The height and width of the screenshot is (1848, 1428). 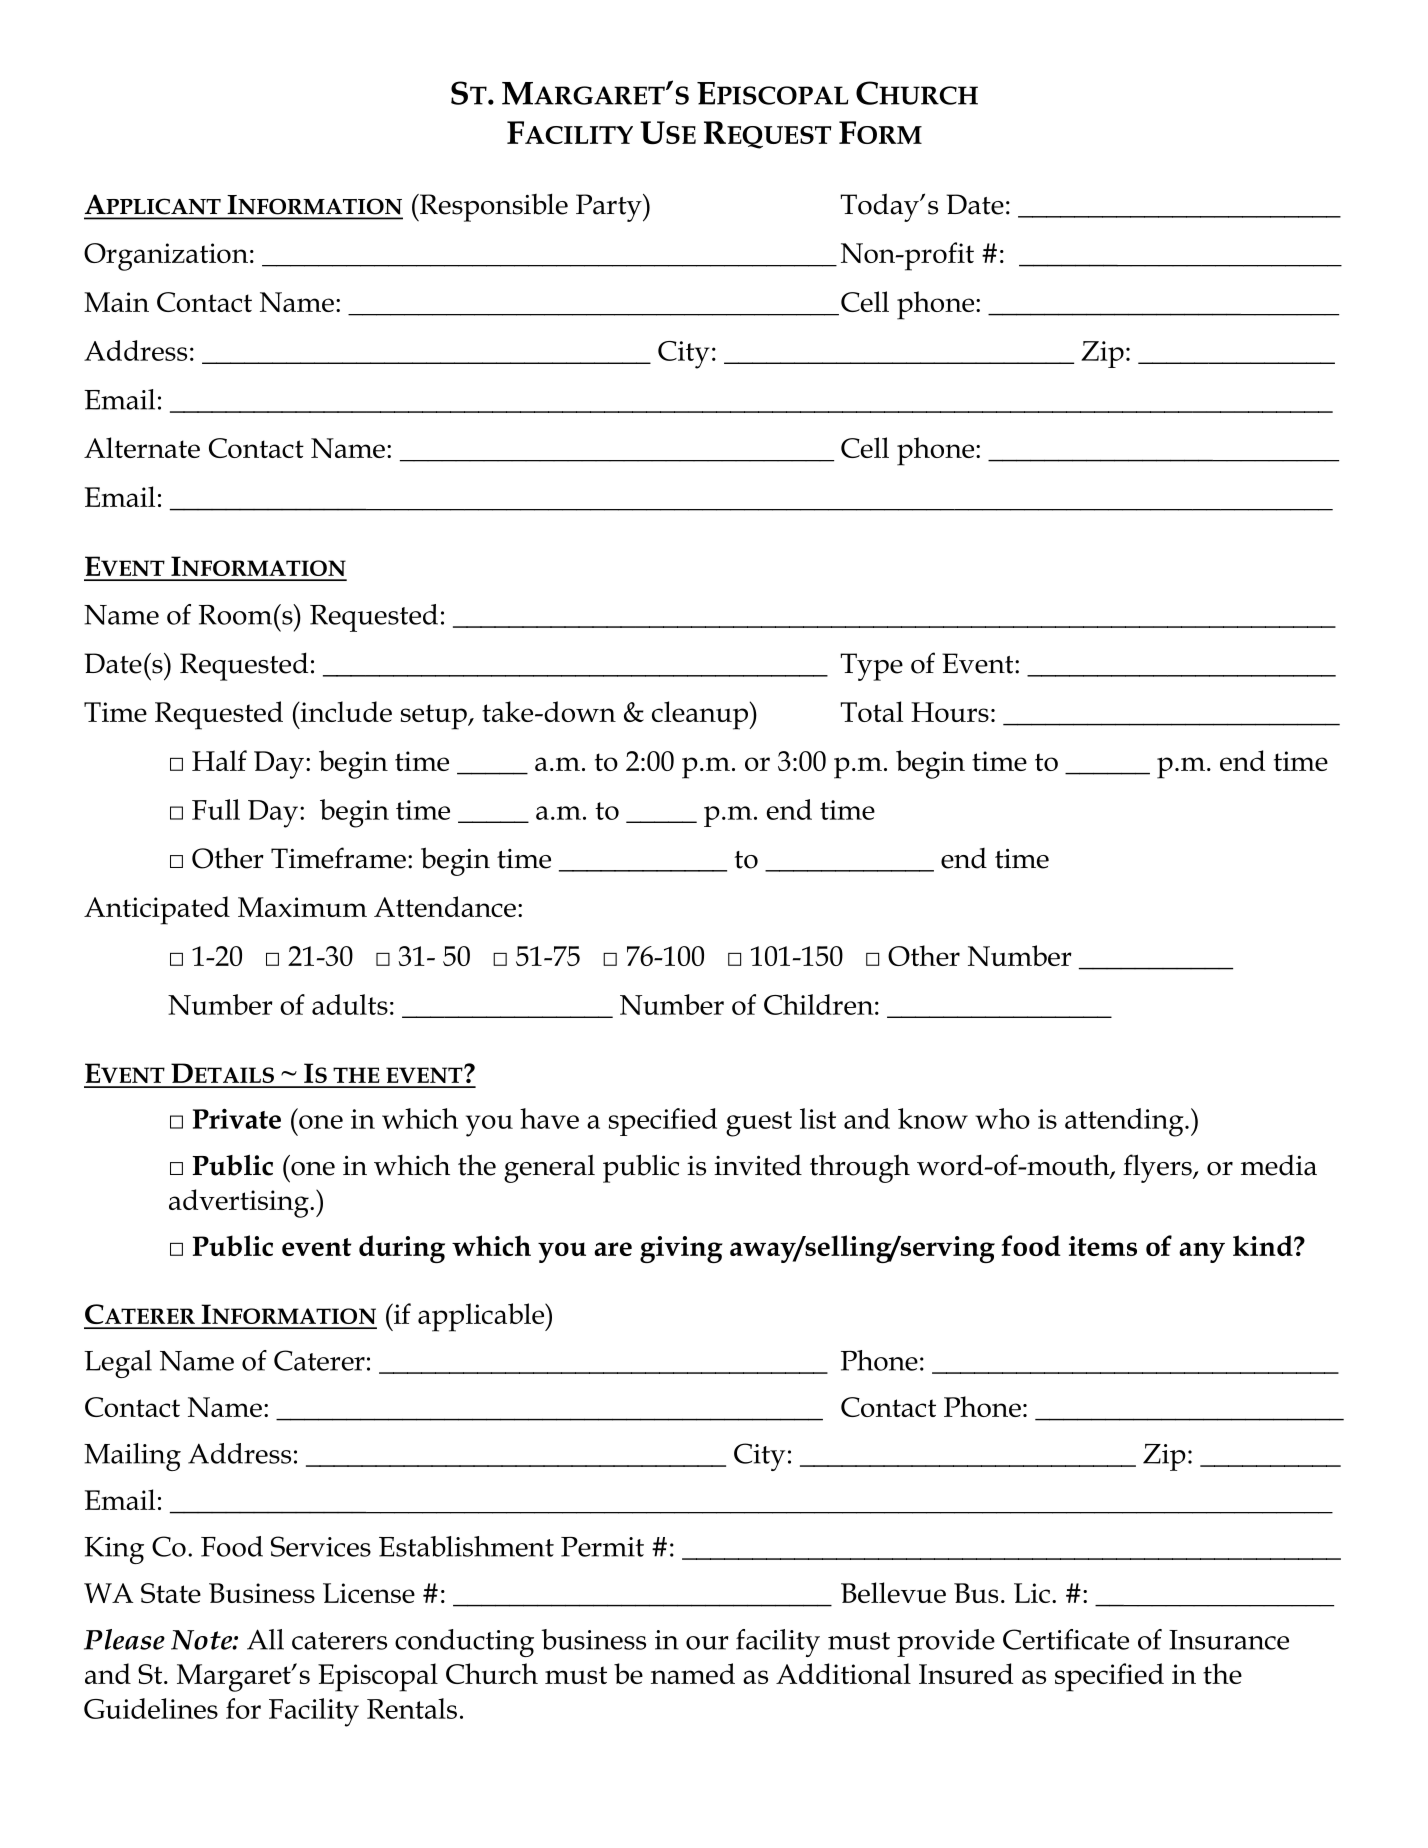 What do you see at coordinates (445, 906) in the screenshot?
I see `Attendance` at bounding box center [445, 906].
